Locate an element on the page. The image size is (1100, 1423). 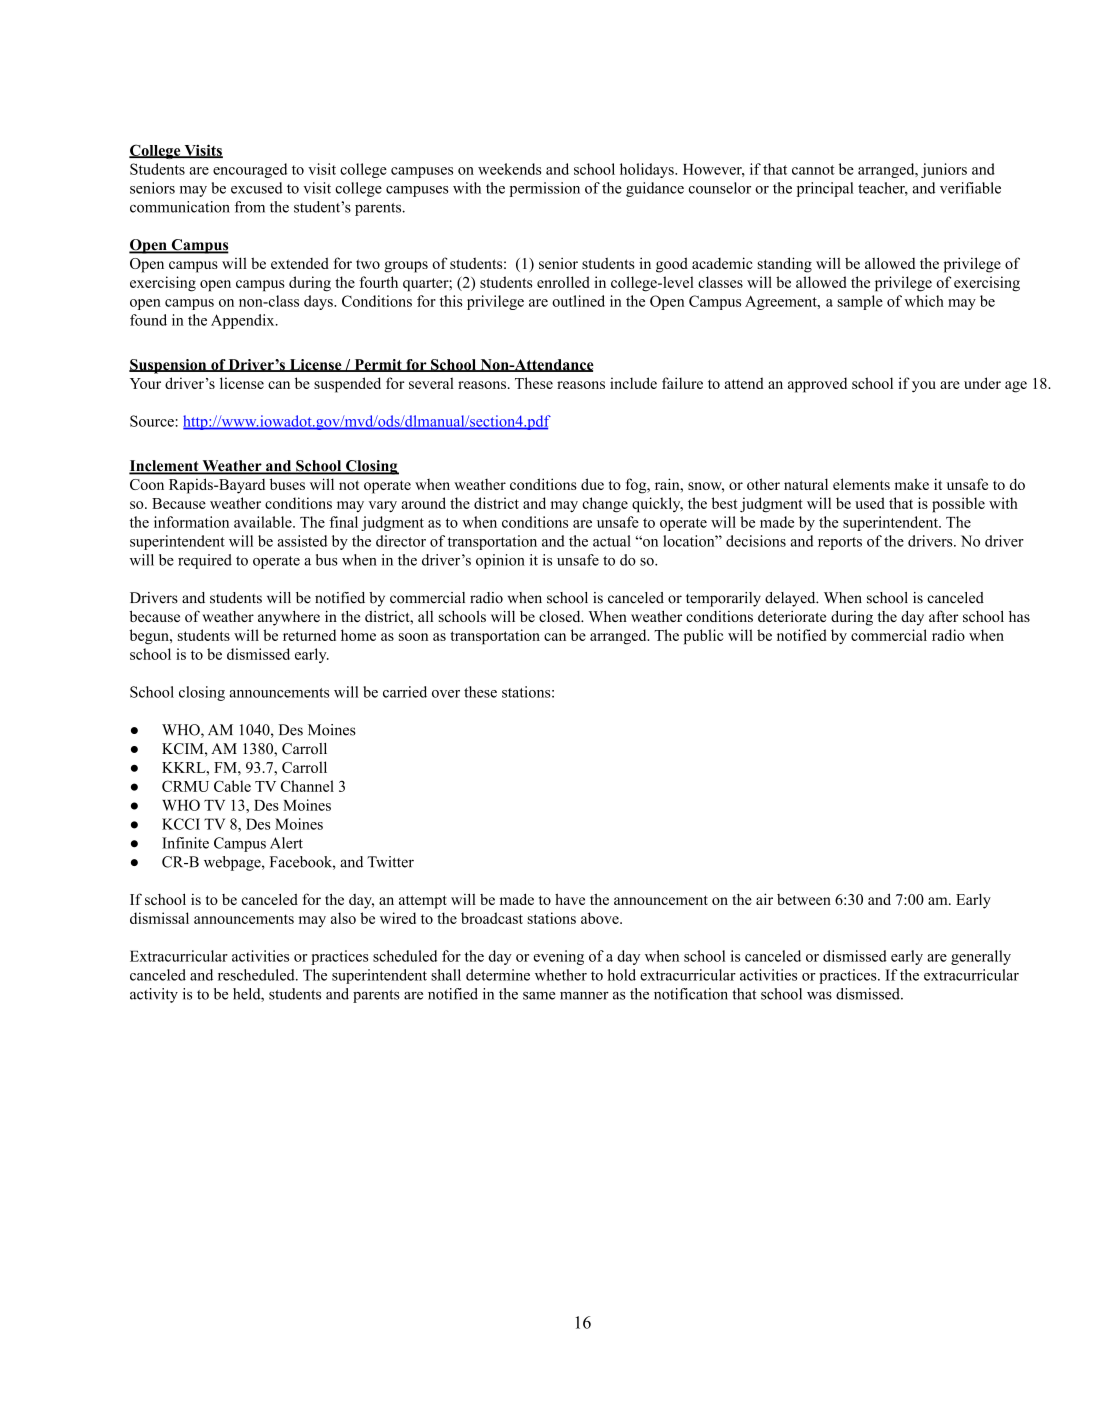
permission is located at coordinates (545, 189).
